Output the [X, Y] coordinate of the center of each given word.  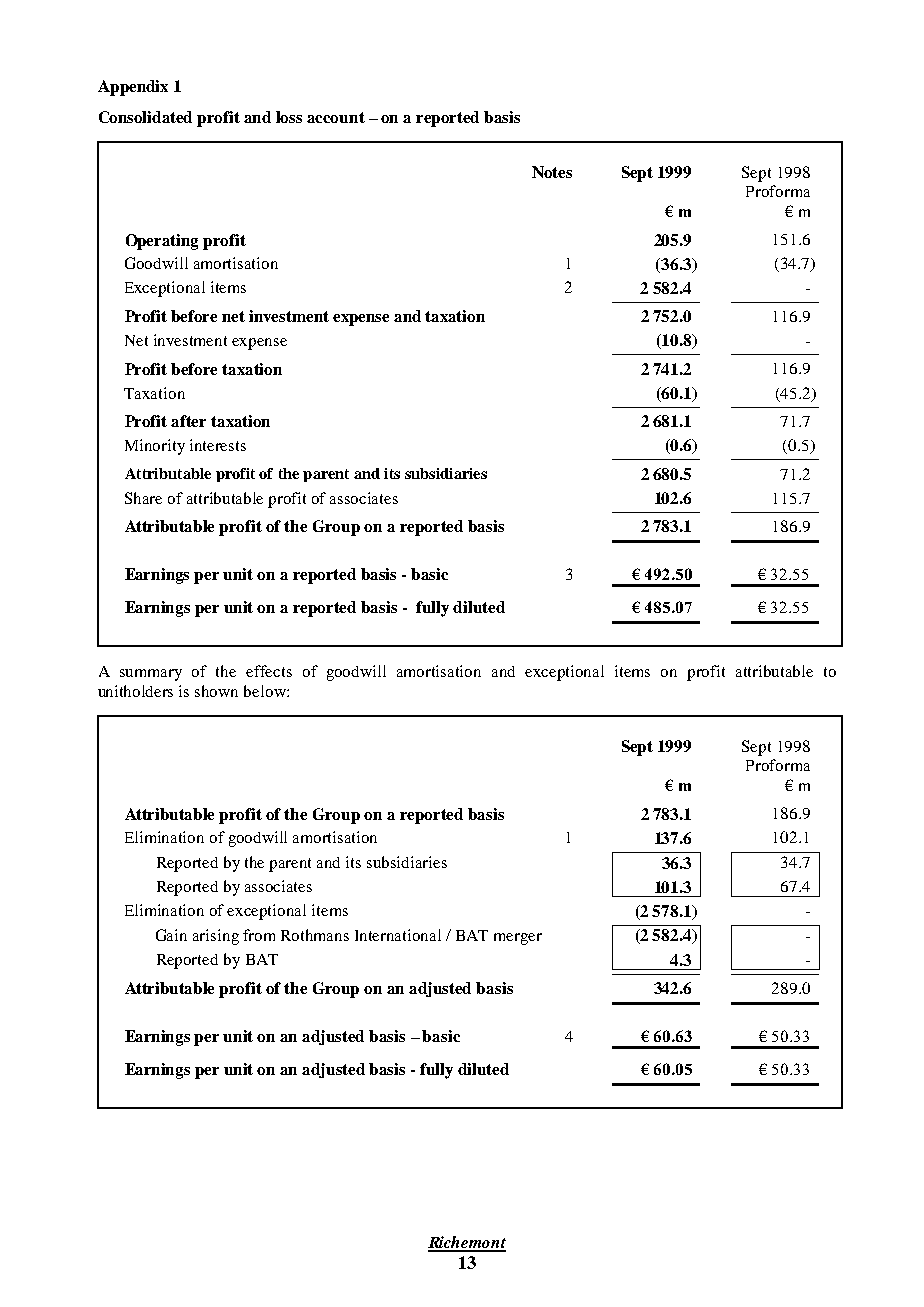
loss [289, 117]
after [188, 421]
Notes [552, 172]
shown [216, 691]
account [336, 117]
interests [218, 445]
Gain [171, 935]
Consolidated [145, 117]
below [266, 691]
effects [269, 671]
